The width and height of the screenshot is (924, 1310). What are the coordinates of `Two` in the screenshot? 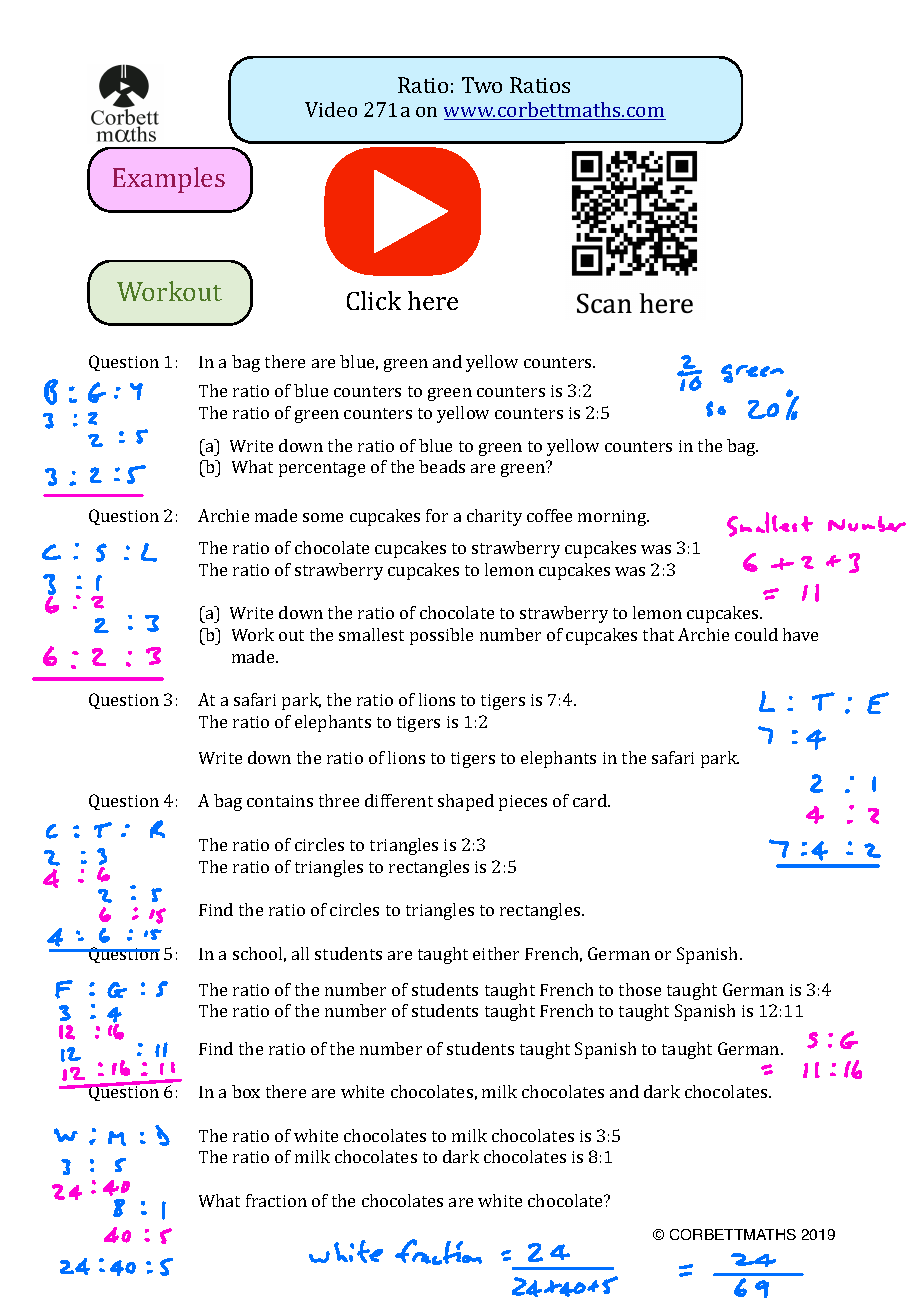 It's located at (482, 85).
